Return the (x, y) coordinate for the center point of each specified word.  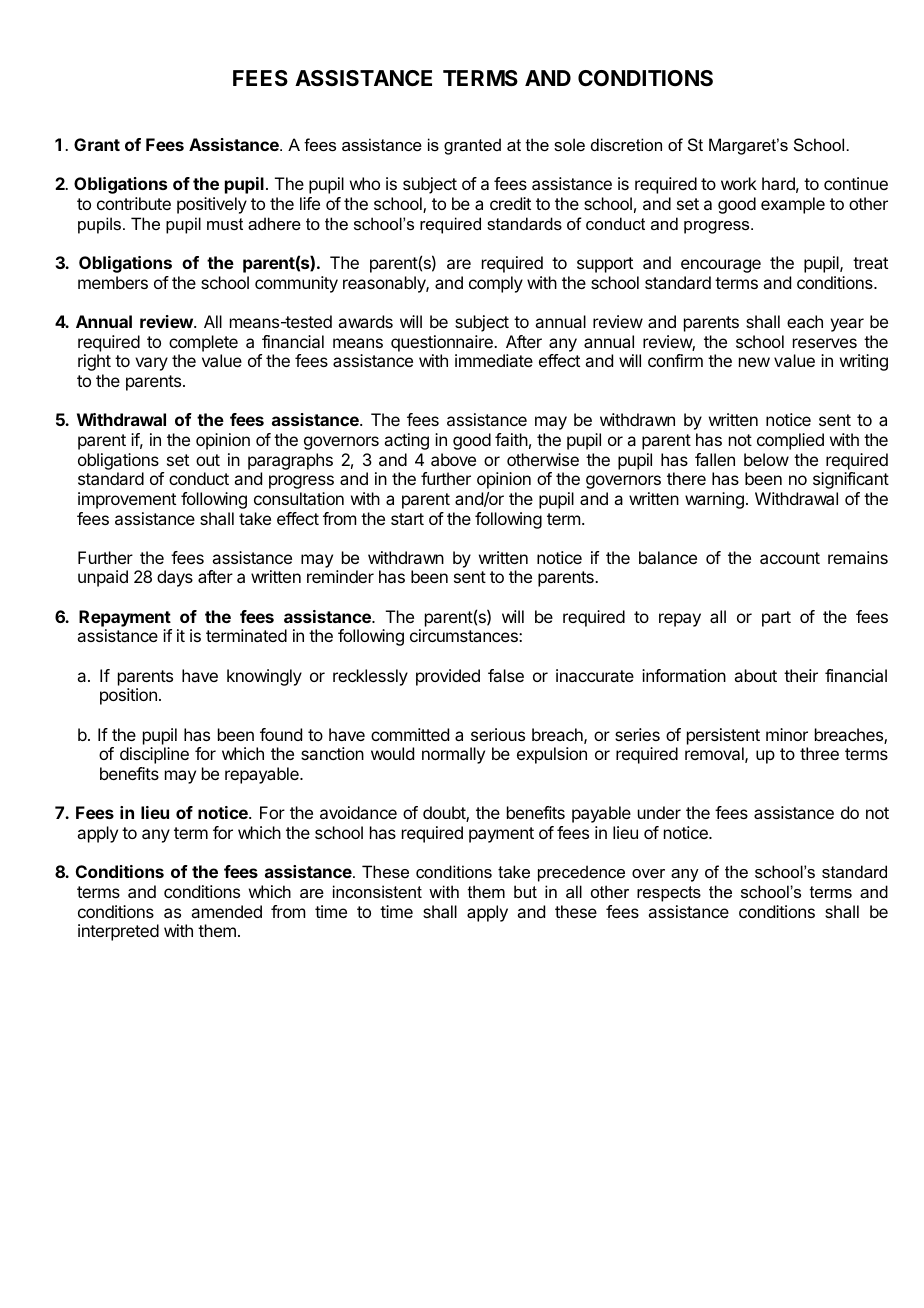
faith (511, 439)
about (755, 675)
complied (790, 441)
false (506, 675)
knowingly (264, 677)
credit (510, 203)
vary (151, 364)
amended (226, 911)
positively (212, 205)
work (739, 183)
